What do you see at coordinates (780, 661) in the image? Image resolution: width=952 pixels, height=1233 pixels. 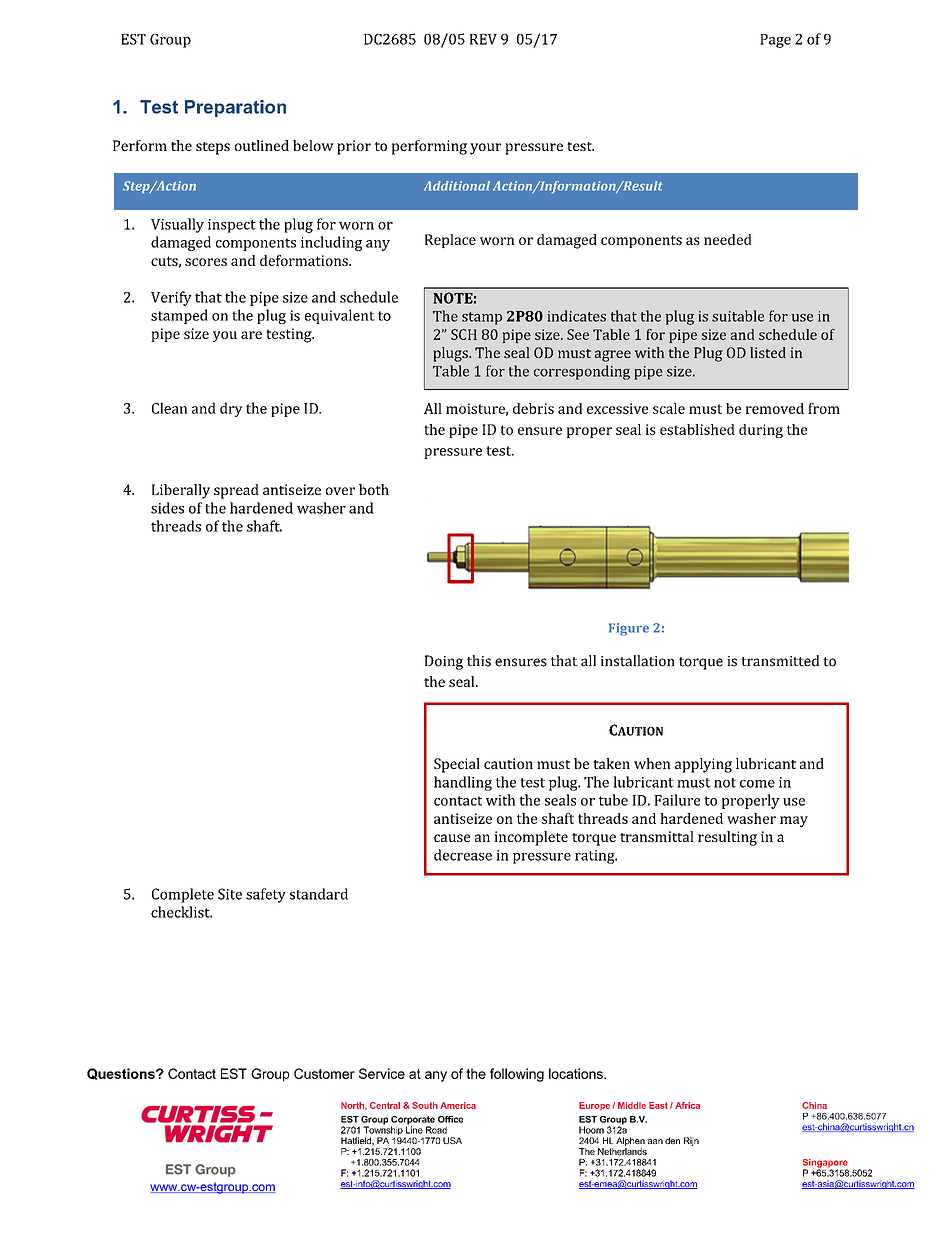 I see `transmitted` at bounding box center [780, 661].
